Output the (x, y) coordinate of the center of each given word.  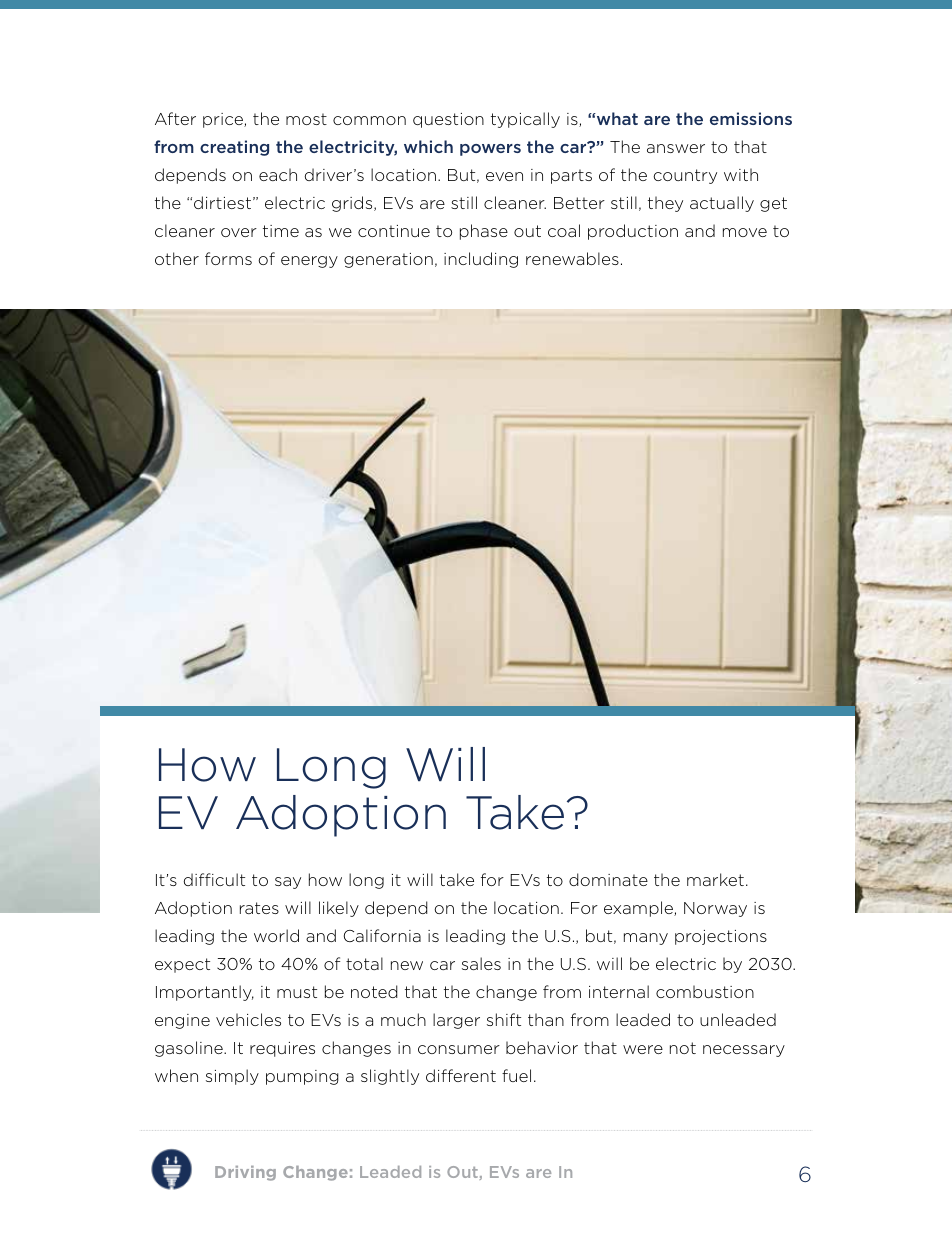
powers (490, 150)
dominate (608, 879)
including (481, 260)
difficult (214, 879)
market (715, 879)
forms (228, 258)
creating (234, 148)
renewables (572, 258)
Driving (245, 1173)
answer (676, 148)
